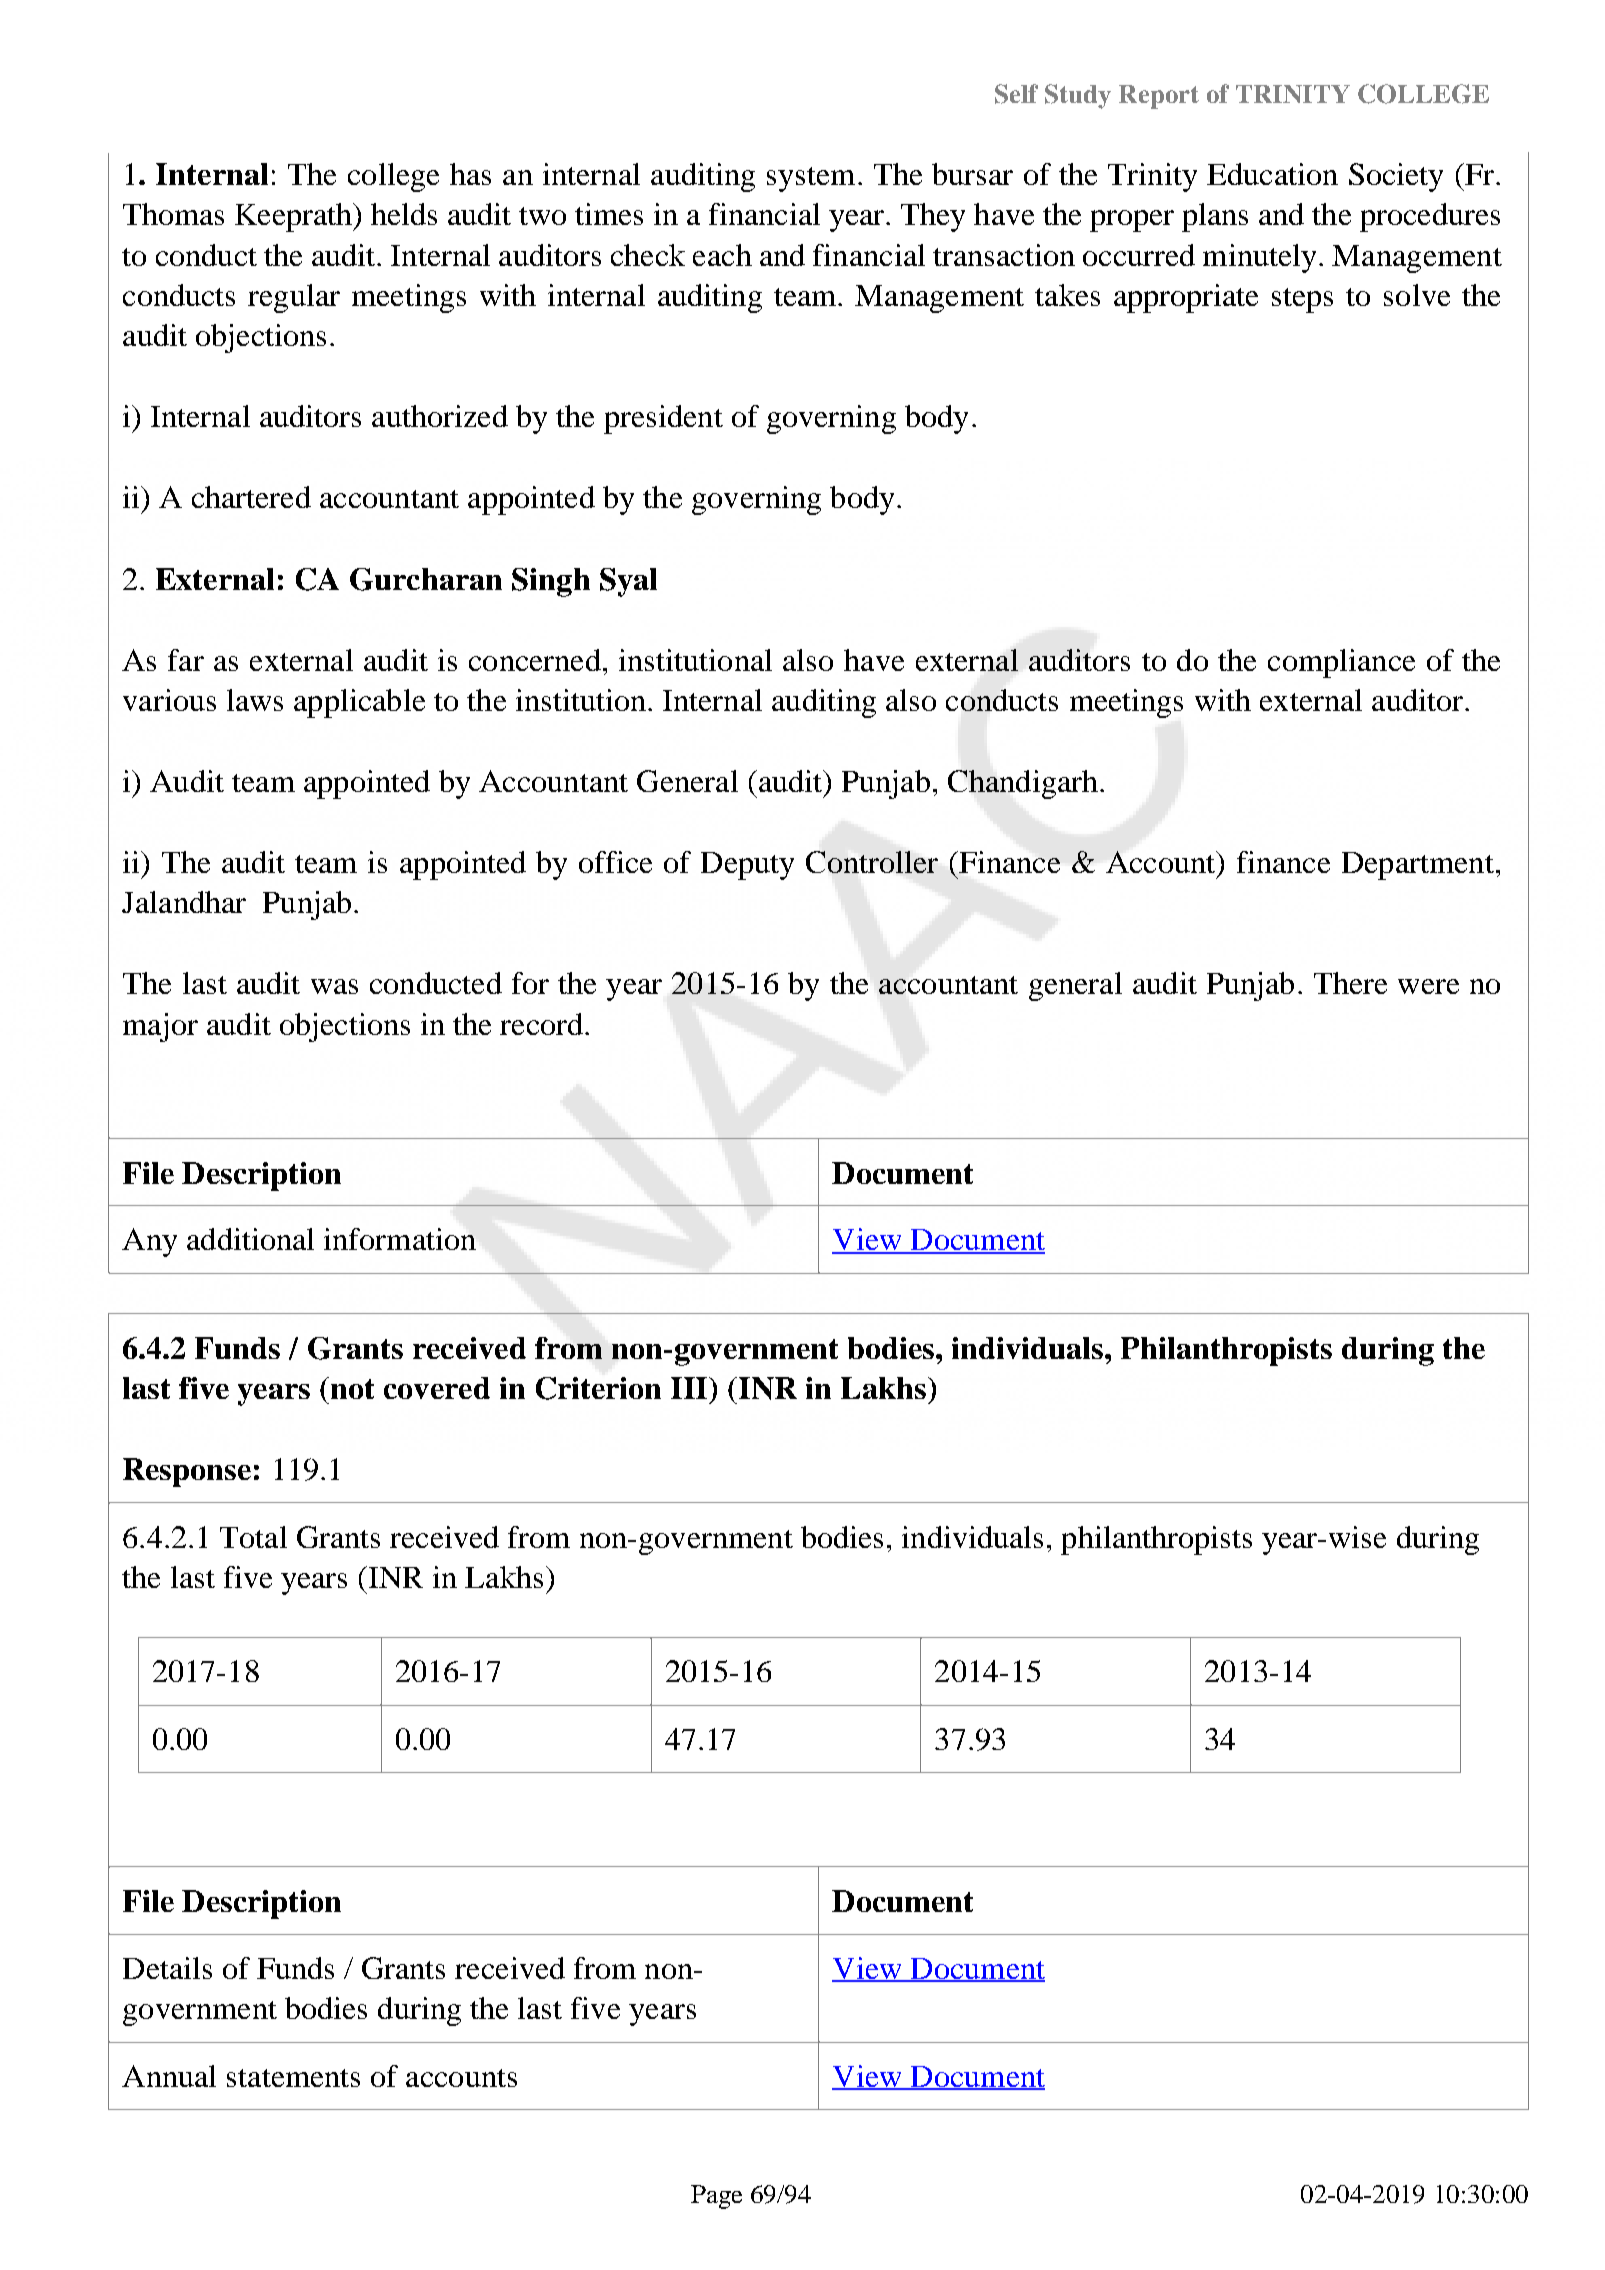 This screenshot has width=1605, height=2270. What do you see at coordinates (598, 1388) in the screenshot?
I see `Criterion` at bounding box center [598, 1388].
